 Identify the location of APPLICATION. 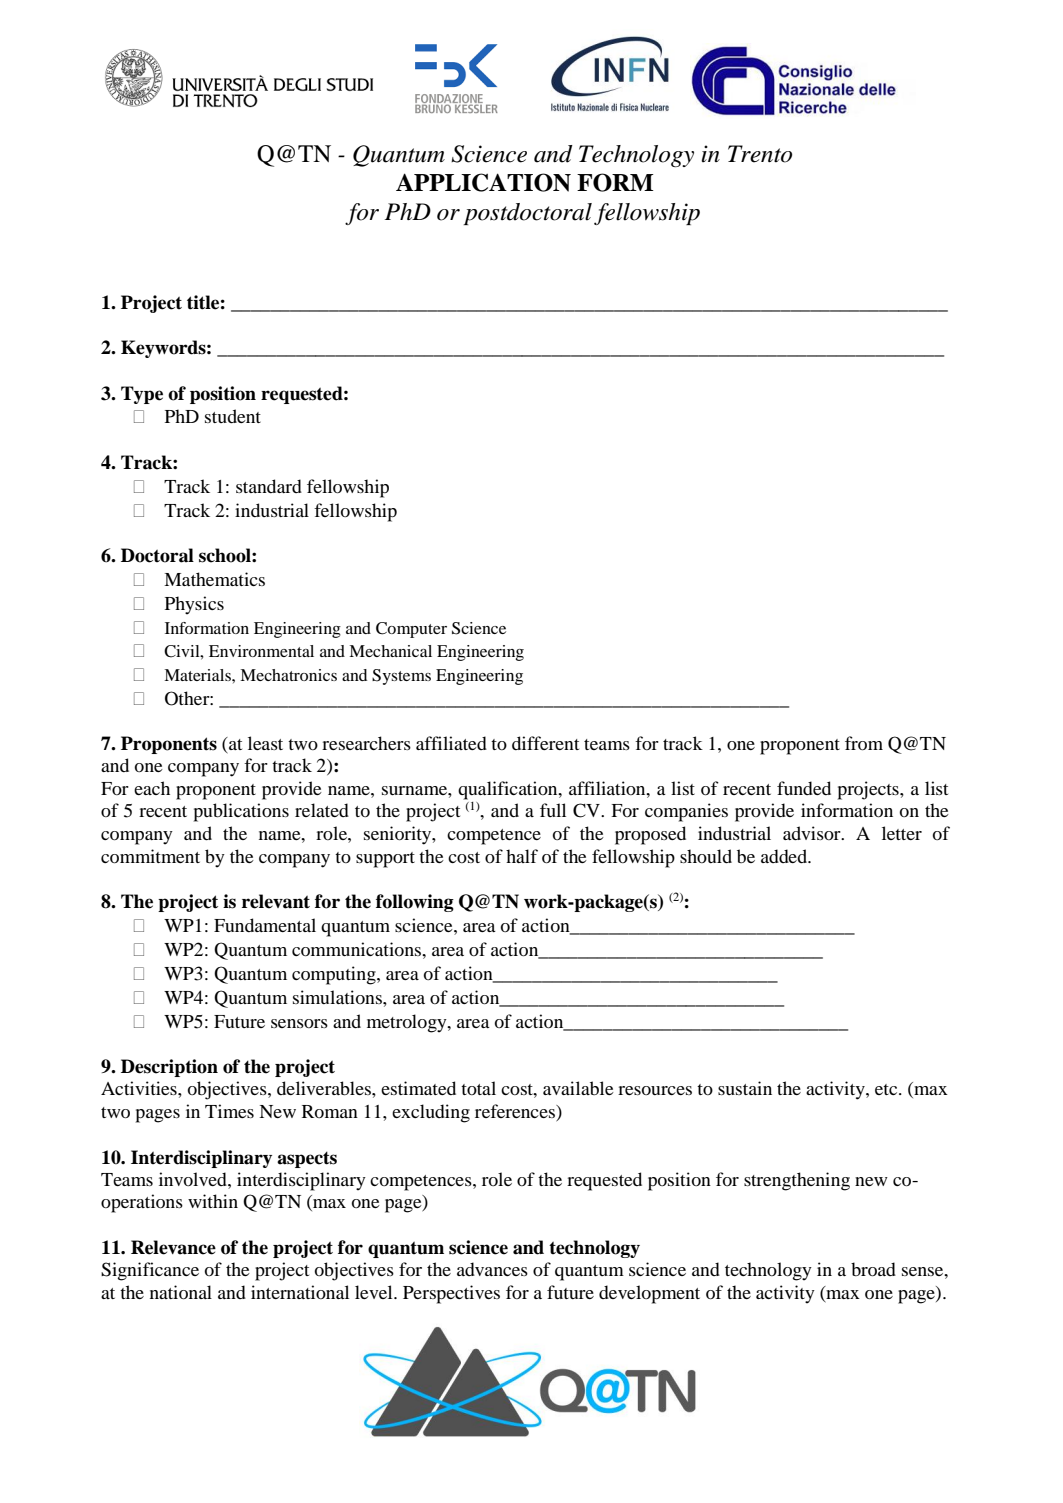
(483, 182).
